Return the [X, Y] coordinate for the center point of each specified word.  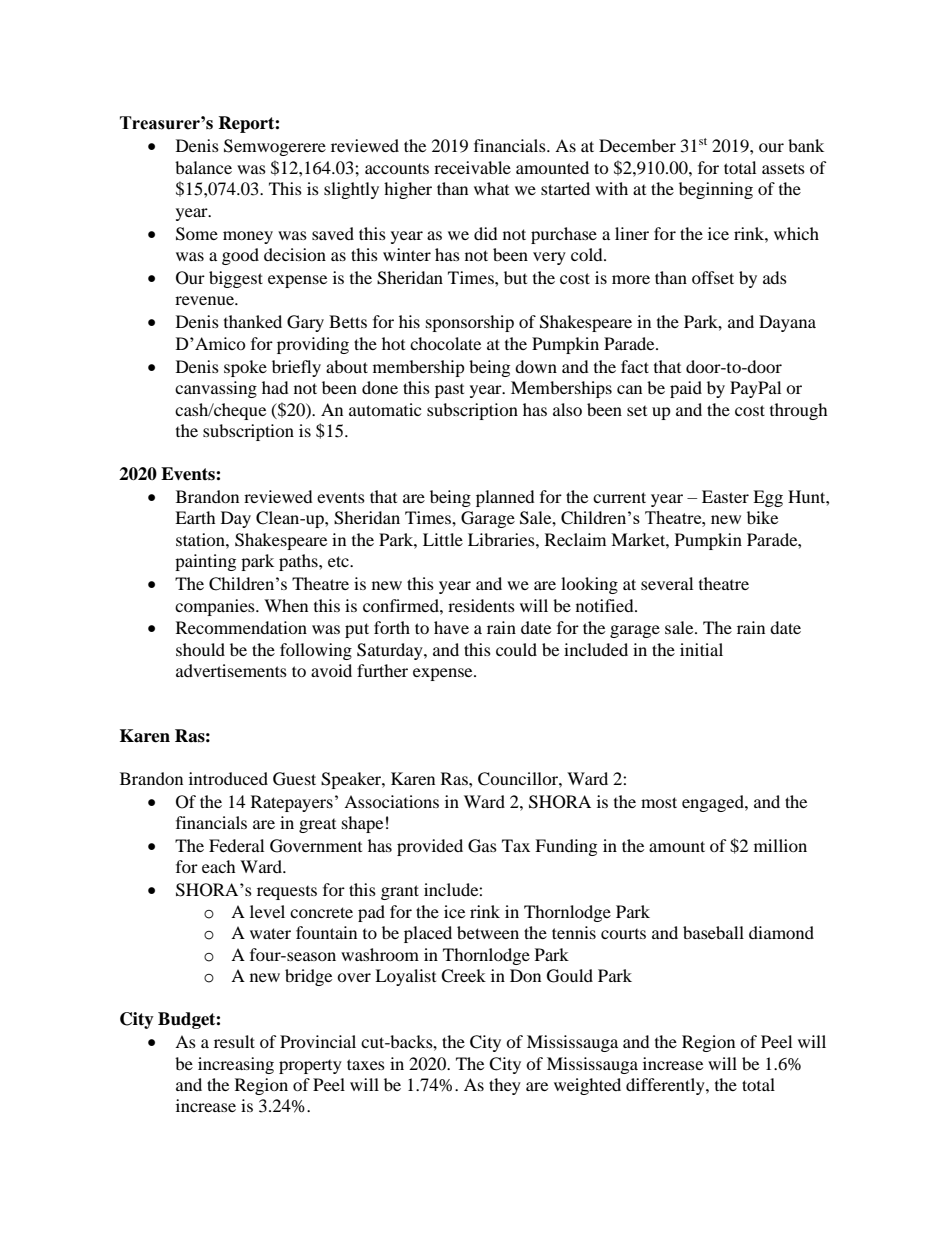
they [505, 1086]
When [286, 605]
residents [481, 605]
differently [666, 1086]
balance [203, 167]
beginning [716, 190]
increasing [236, 1065]
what [491, 188]
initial [701, 649]
